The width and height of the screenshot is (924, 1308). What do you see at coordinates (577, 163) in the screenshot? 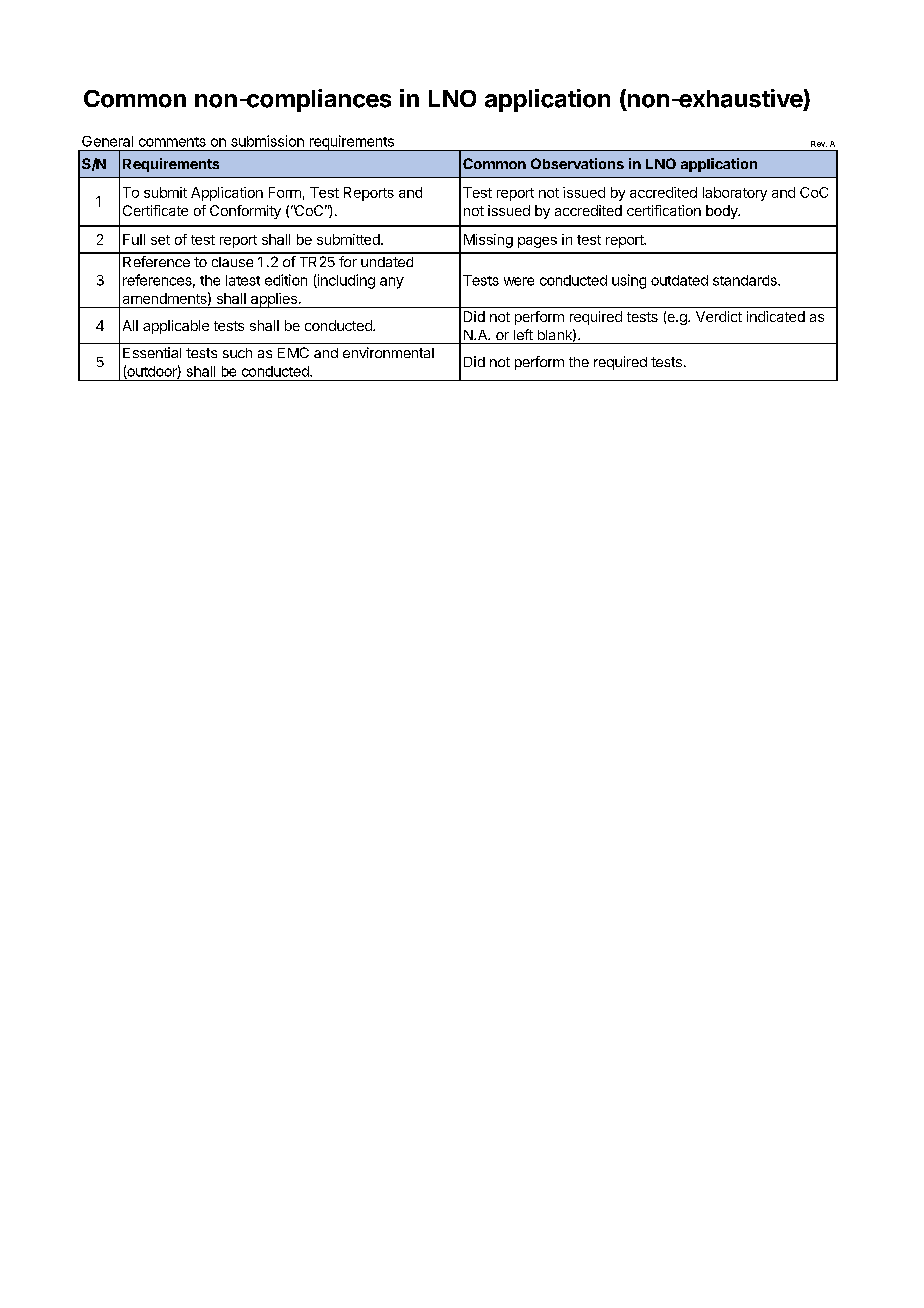
I see `Observations` at bounding box center [577, 163].
